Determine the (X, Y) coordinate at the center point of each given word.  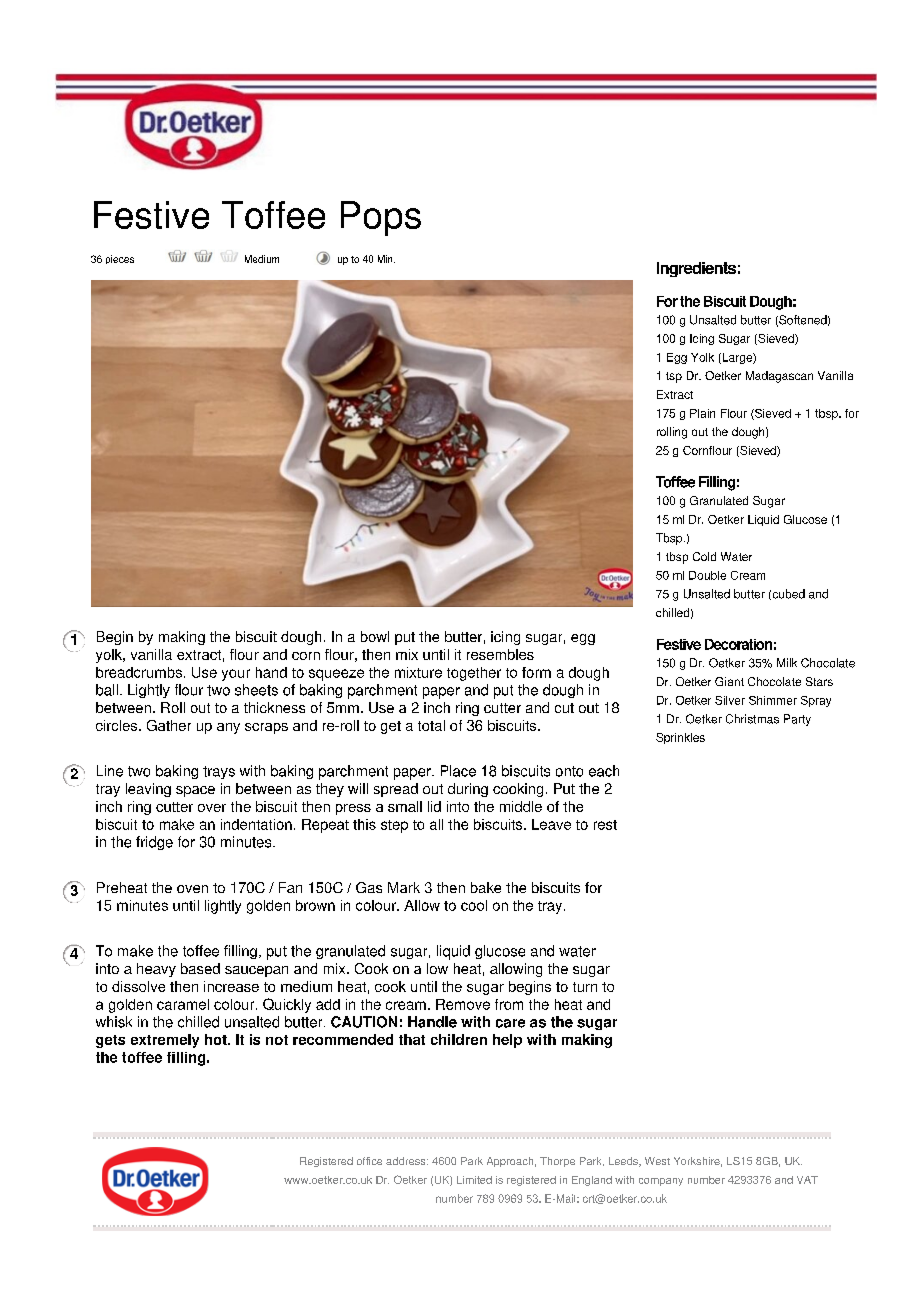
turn (585, 987)
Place (458, 771)
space (195, 791)
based (200, 968)
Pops (381, 218)
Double (707, 575)
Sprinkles (680, 738)
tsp (674, 377)
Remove (463, 1004)
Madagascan (779, 377)
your (236, 675)
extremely (165, 1041)
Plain (702, 413)
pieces (120, 259)
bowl (375, 636)
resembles (500, 654)
